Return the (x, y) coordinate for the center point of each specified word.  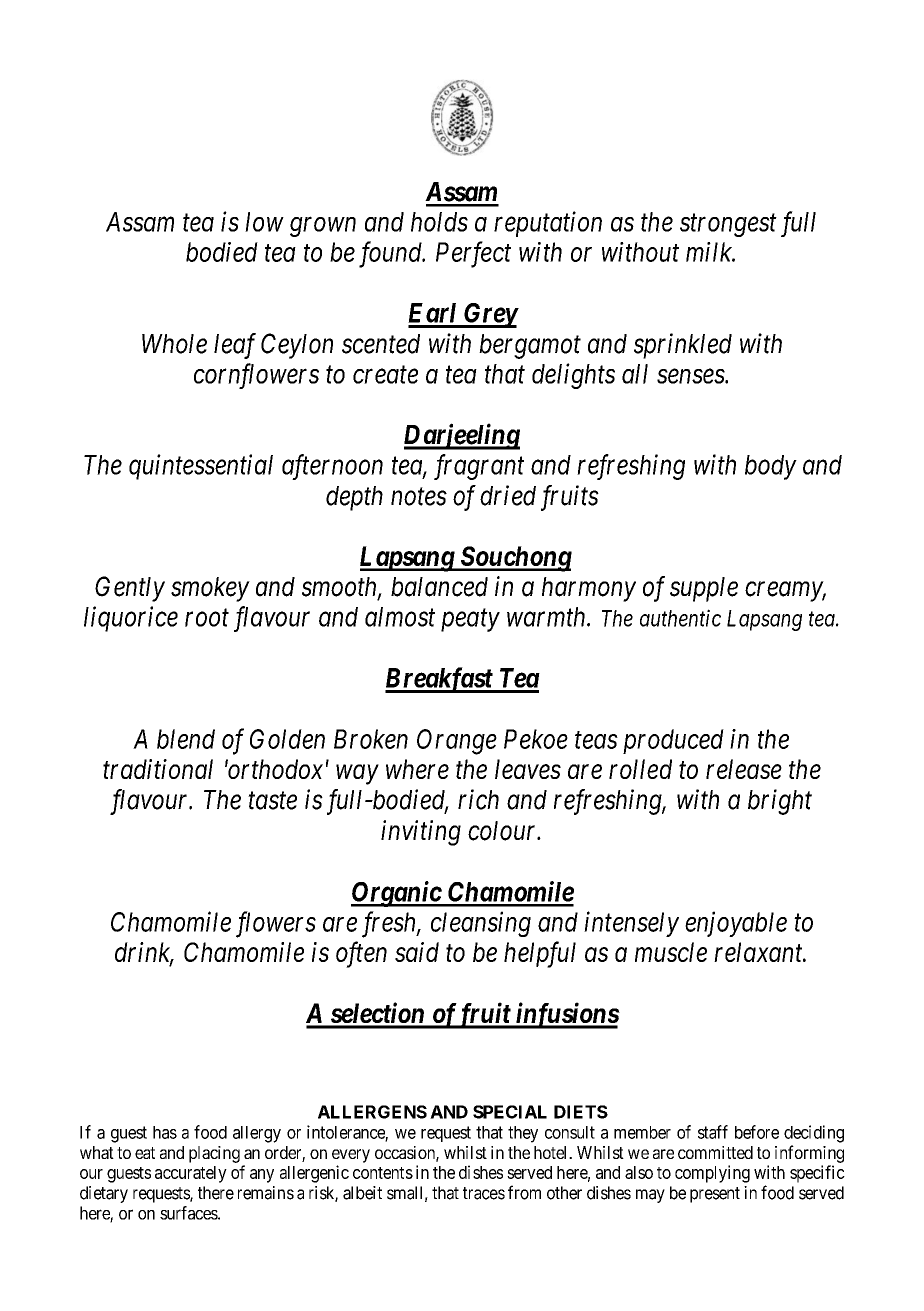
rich (478, 799)
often (361, 954)
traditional (158, 769)
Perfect (473, 254)
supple (704, 589)
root (207, 618)
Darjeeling (462, 436)
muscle (671, 952)
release (744, 769)
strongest (728, 225)
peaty (470, 620)
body (771, 467)
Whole (174, 344)
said (417, 952)
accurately (191, 1174)
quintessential (201, 467)
